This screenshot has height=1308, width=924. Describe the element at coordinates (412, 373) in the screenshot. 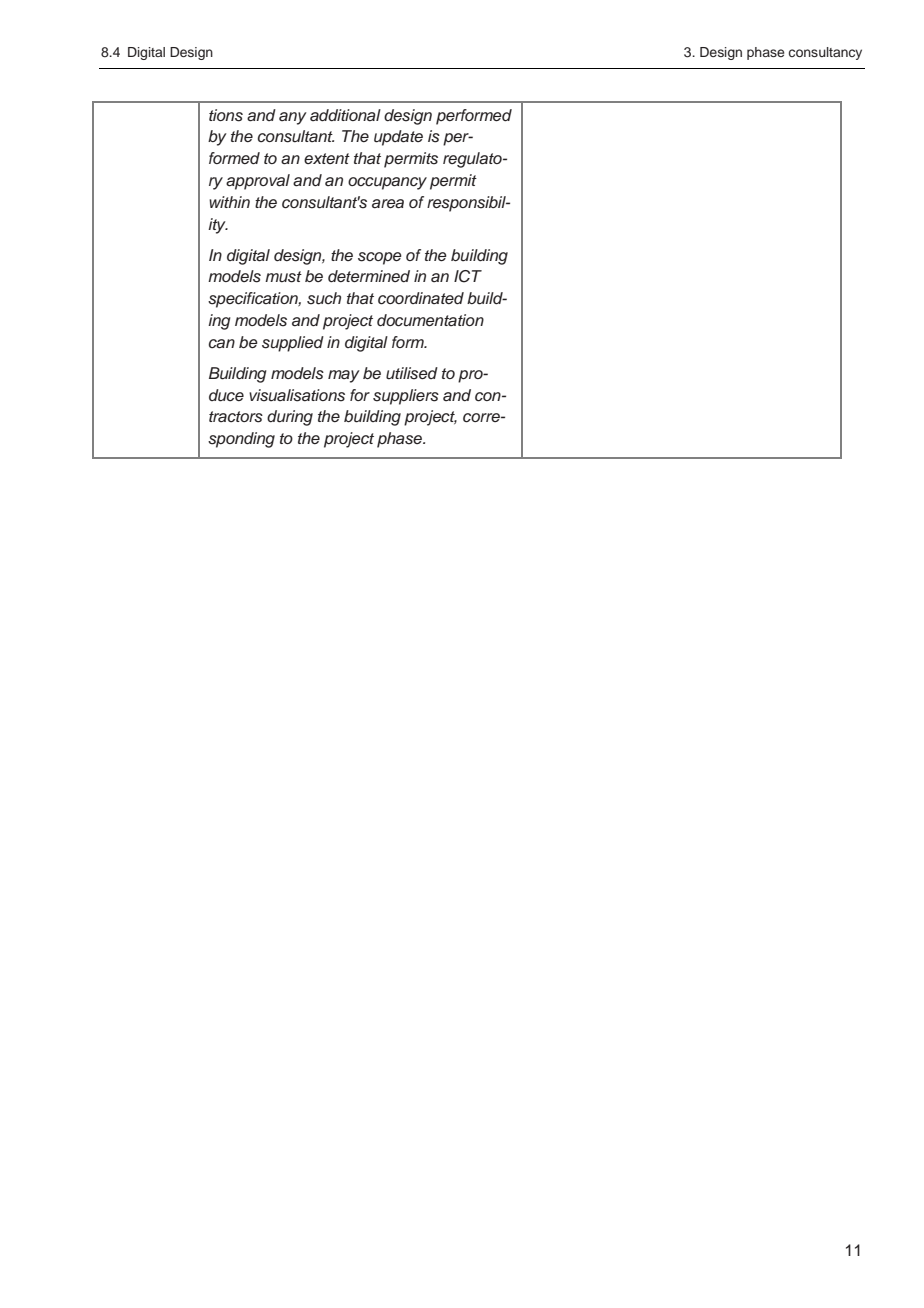

I see `utilised` at that location.
